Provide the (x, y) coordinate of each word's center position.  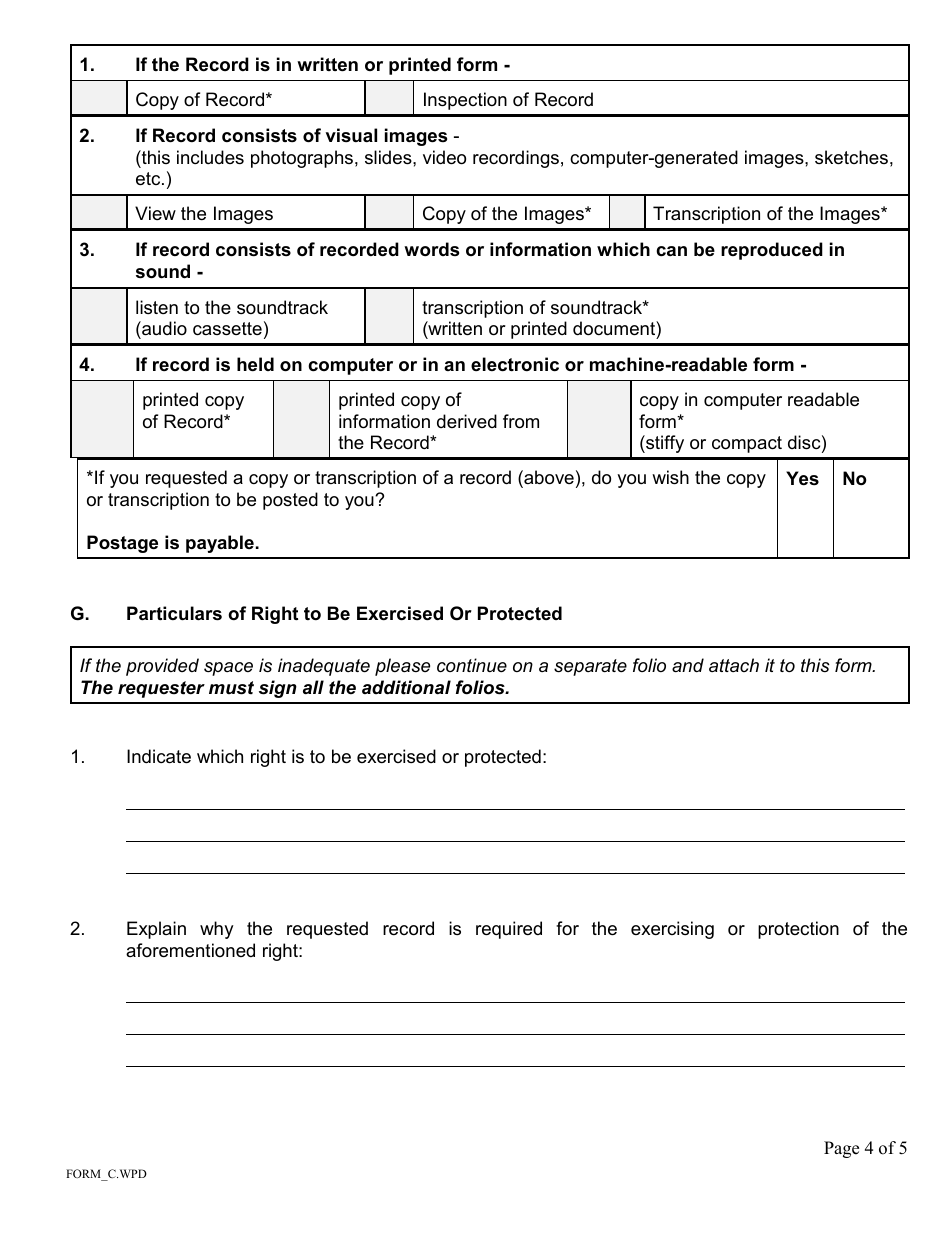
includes (210, 157)
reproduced (772, 251)
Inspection (465, 101)
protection (798, 930)
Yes (802, 478)
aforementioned (190, 950)
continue (472, 665)
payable (220, 544)
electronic (515, 364)
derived (467, 421)
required (509, 930)
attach (734, 665)
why (217, 930)
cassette (227, 329)
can (671, 251)
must (231, 688)
